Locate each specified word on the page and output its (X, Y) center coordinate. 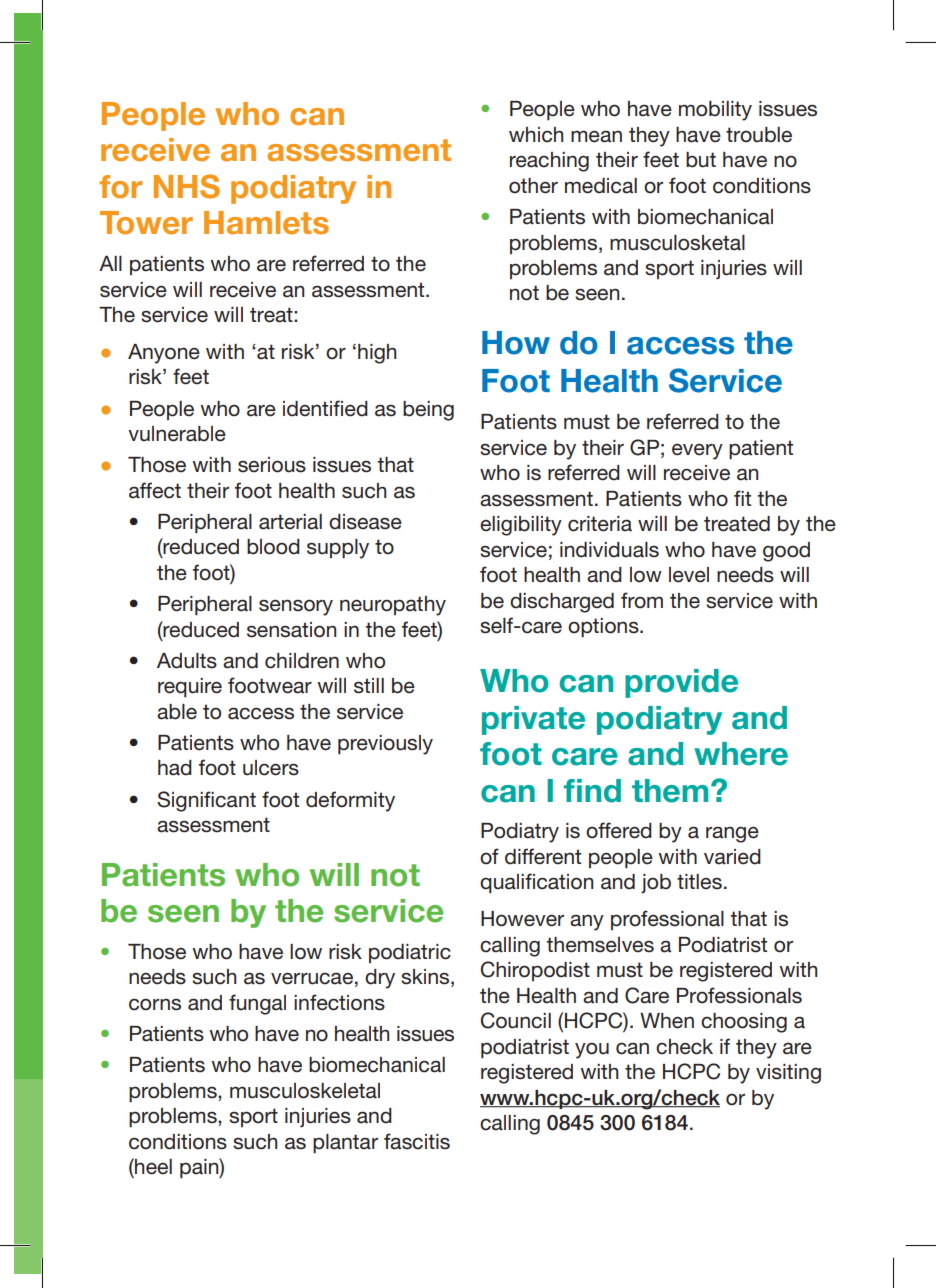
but (701, 160)
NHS (187, 186)
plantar (345, 1144)
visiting (788, 1074)
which (536, 135)
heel (152, 1167)
